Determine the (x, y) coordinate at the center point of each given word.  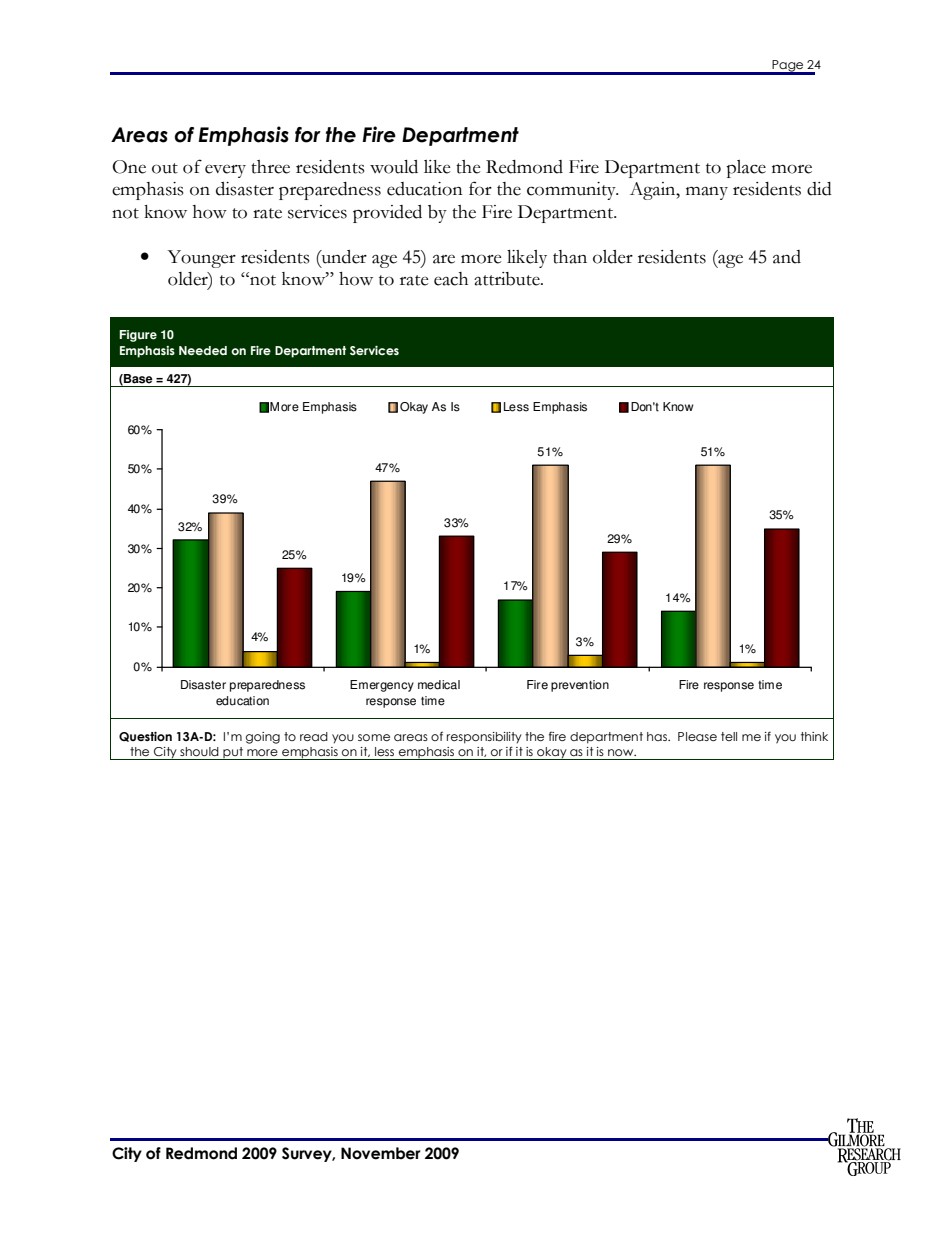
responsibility (484, 738)
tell (729, 736)
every (225, 171)
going (263, 738)
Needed (203, 350)
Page (788, 67)
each (451, 279)
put (233, 753)
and (787, 257)
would (394, 167)
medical (439, 685)
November (381, 1153)
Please (697, 736)
